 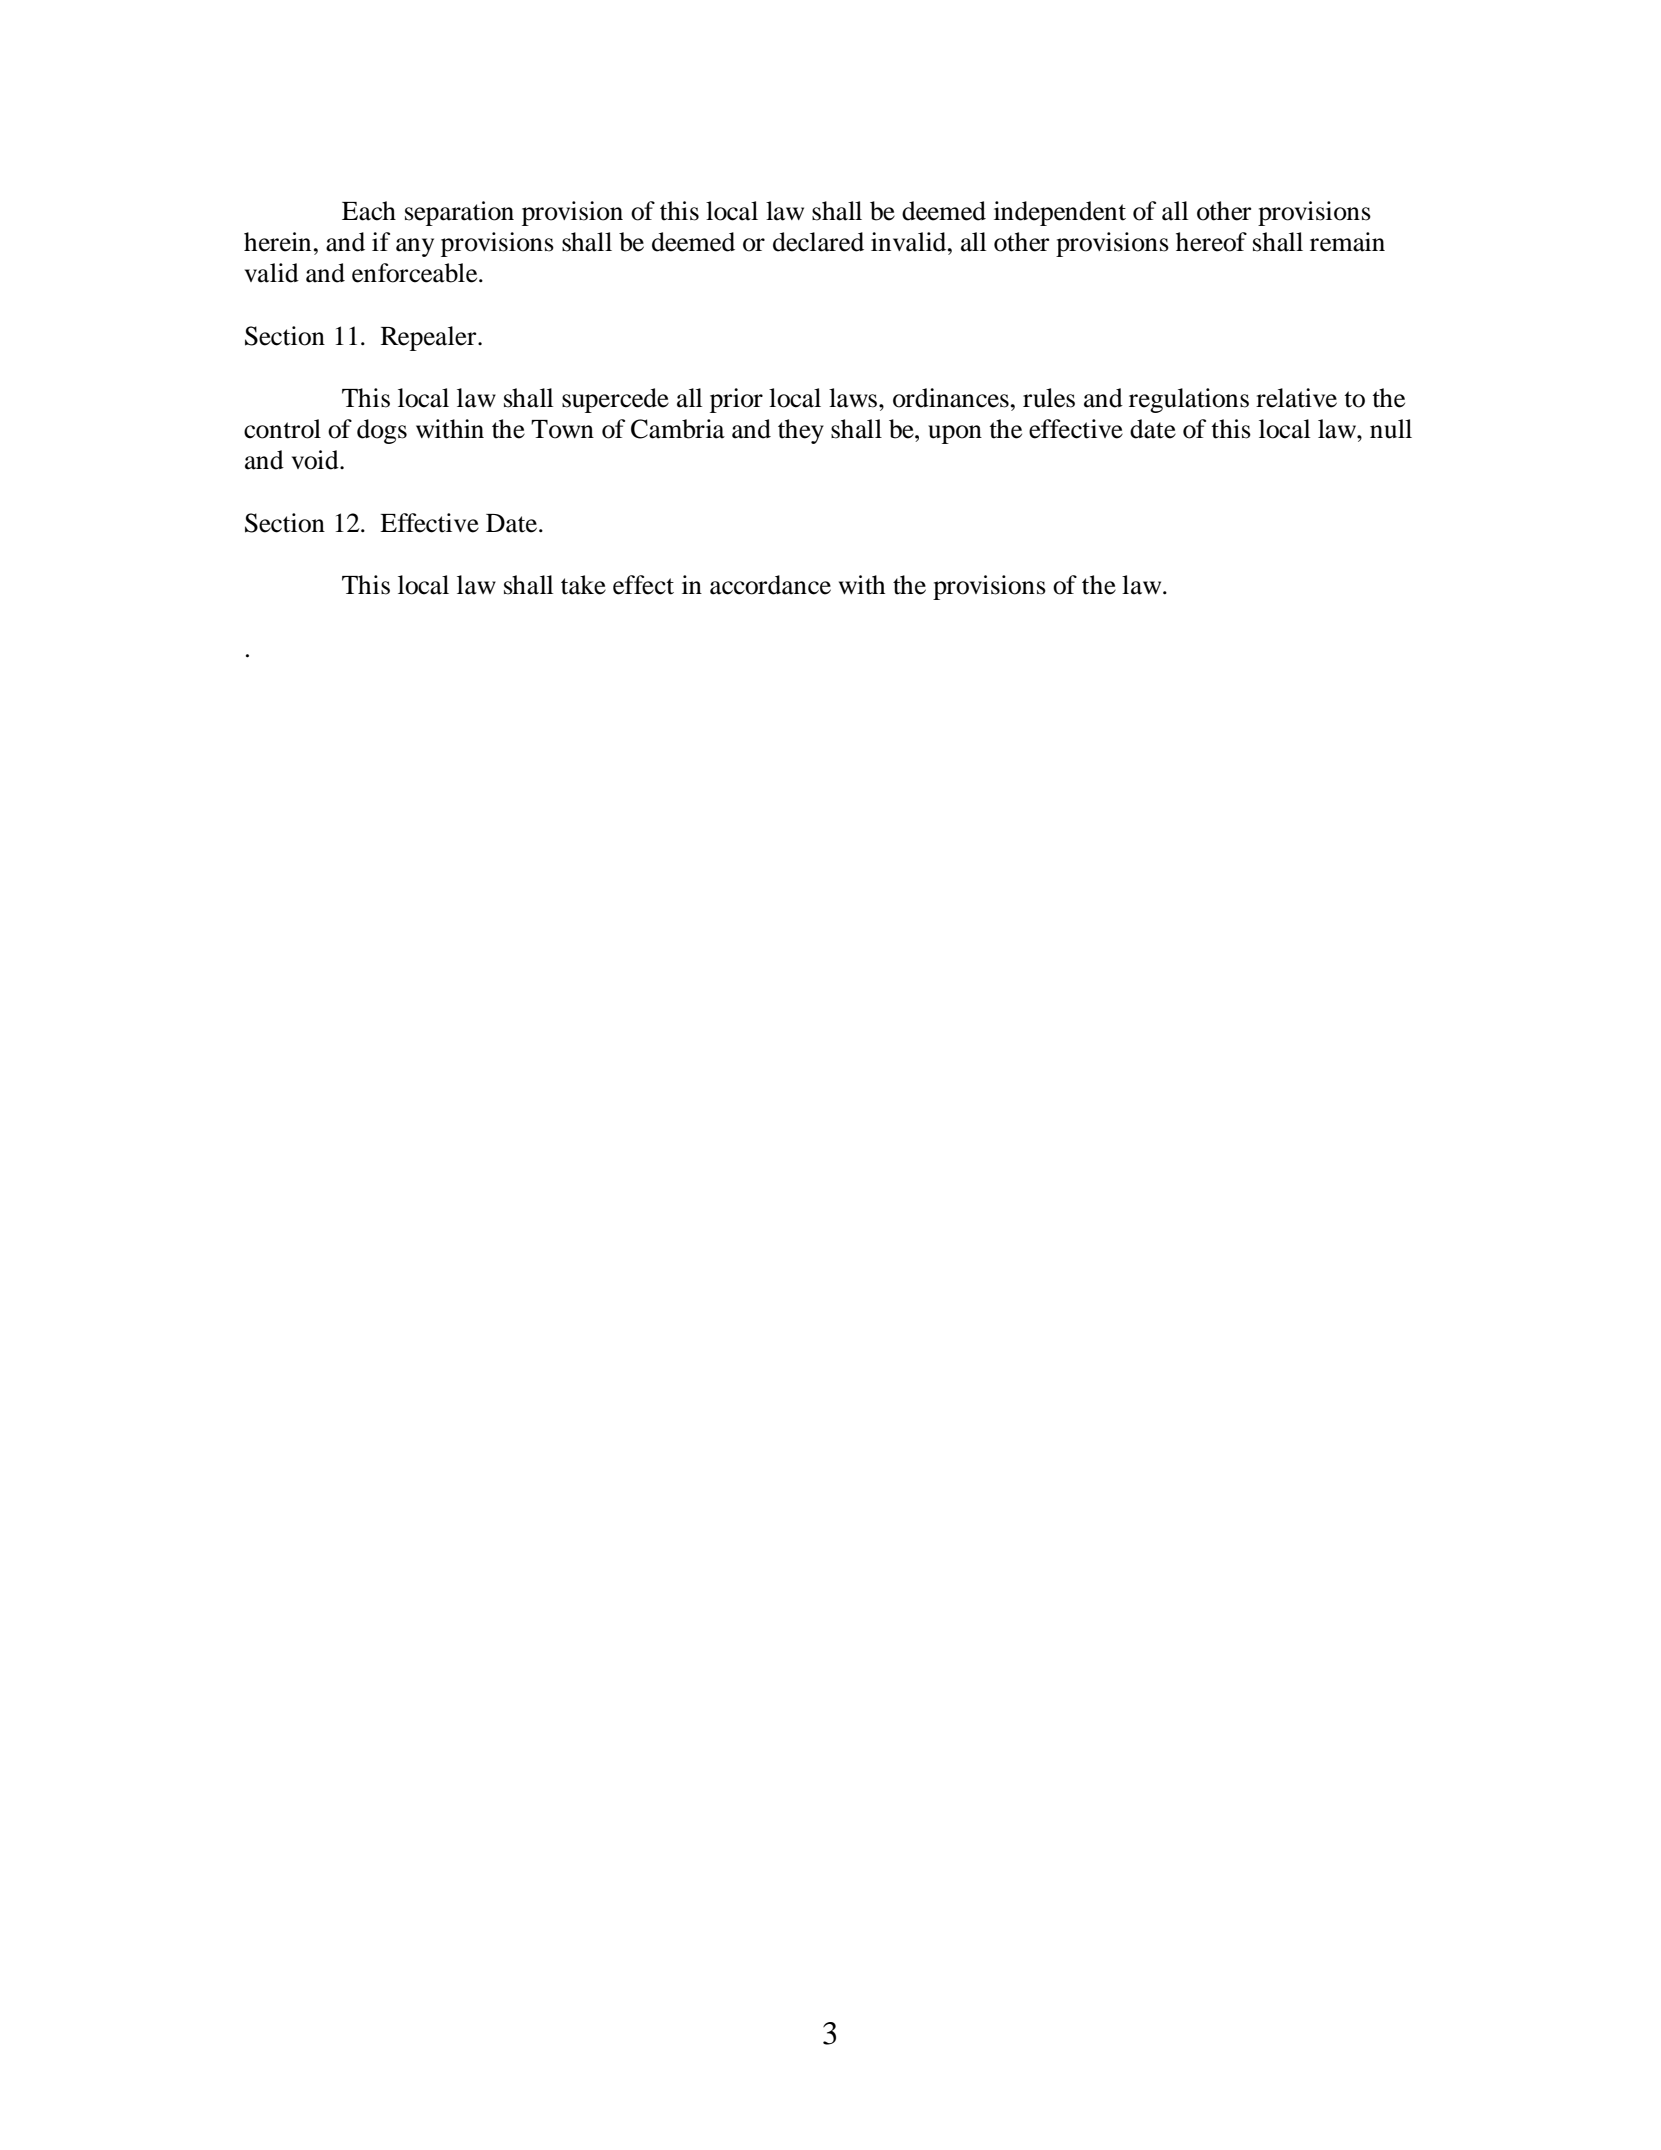 I want to click on relative, so click(x=1296, y=398).
